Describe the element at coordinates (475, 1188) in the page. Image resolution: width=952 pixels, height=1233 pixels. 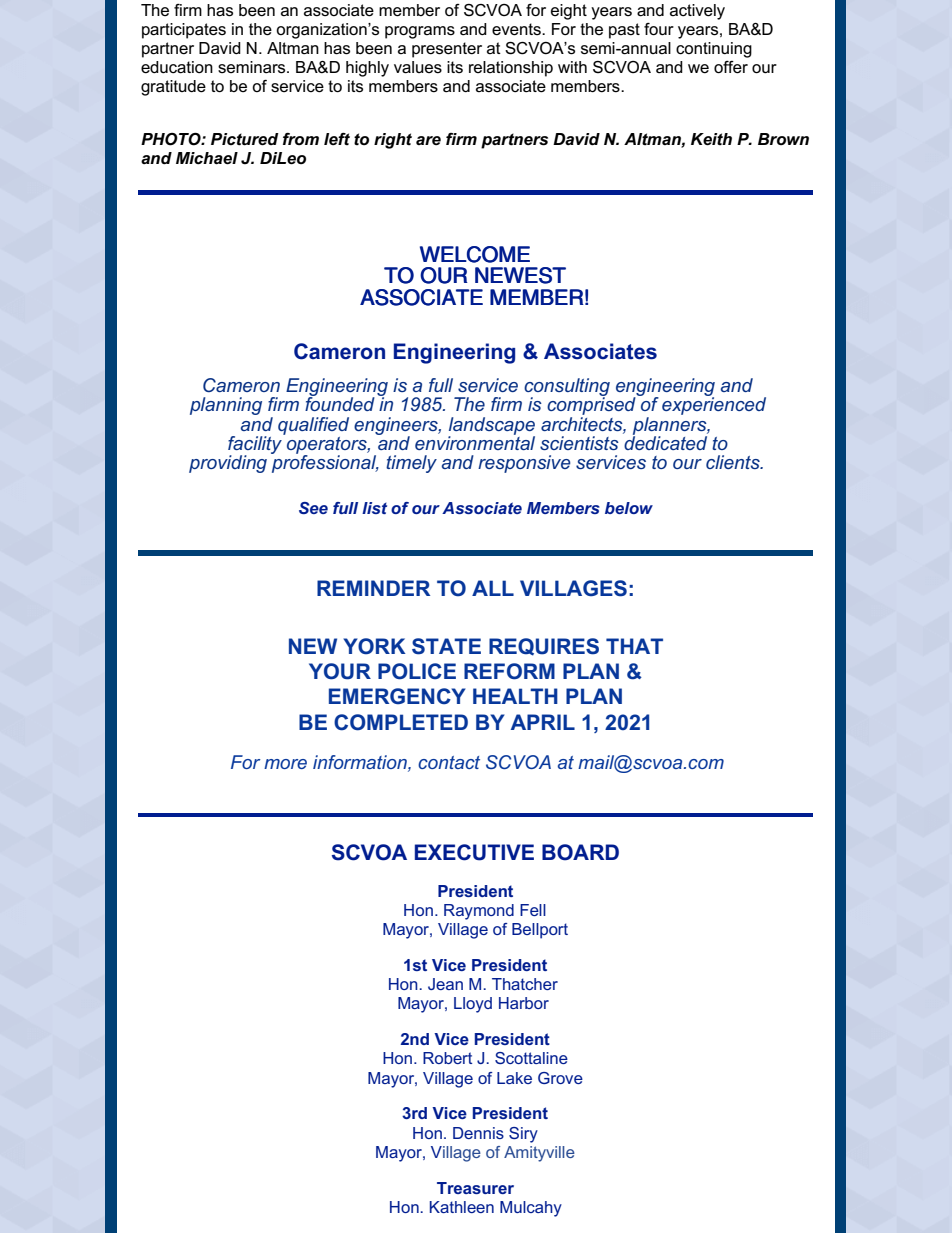
I see `Treasurer` at that location.
